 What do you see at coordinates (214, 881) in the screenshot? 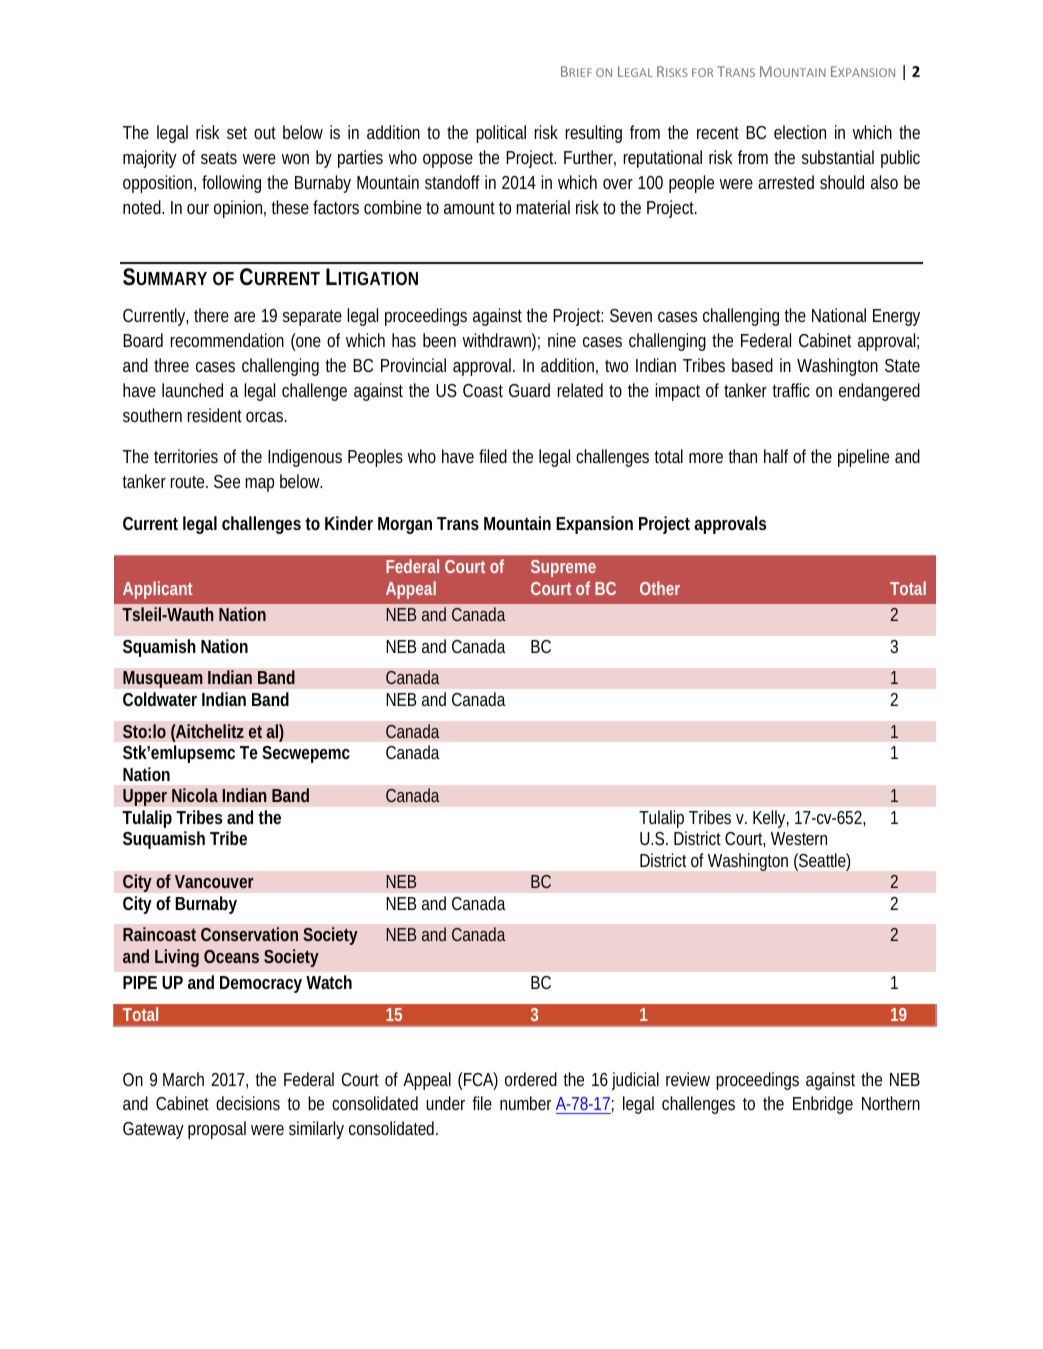
I see `Vancouver` at bounding box center [214, 881].
